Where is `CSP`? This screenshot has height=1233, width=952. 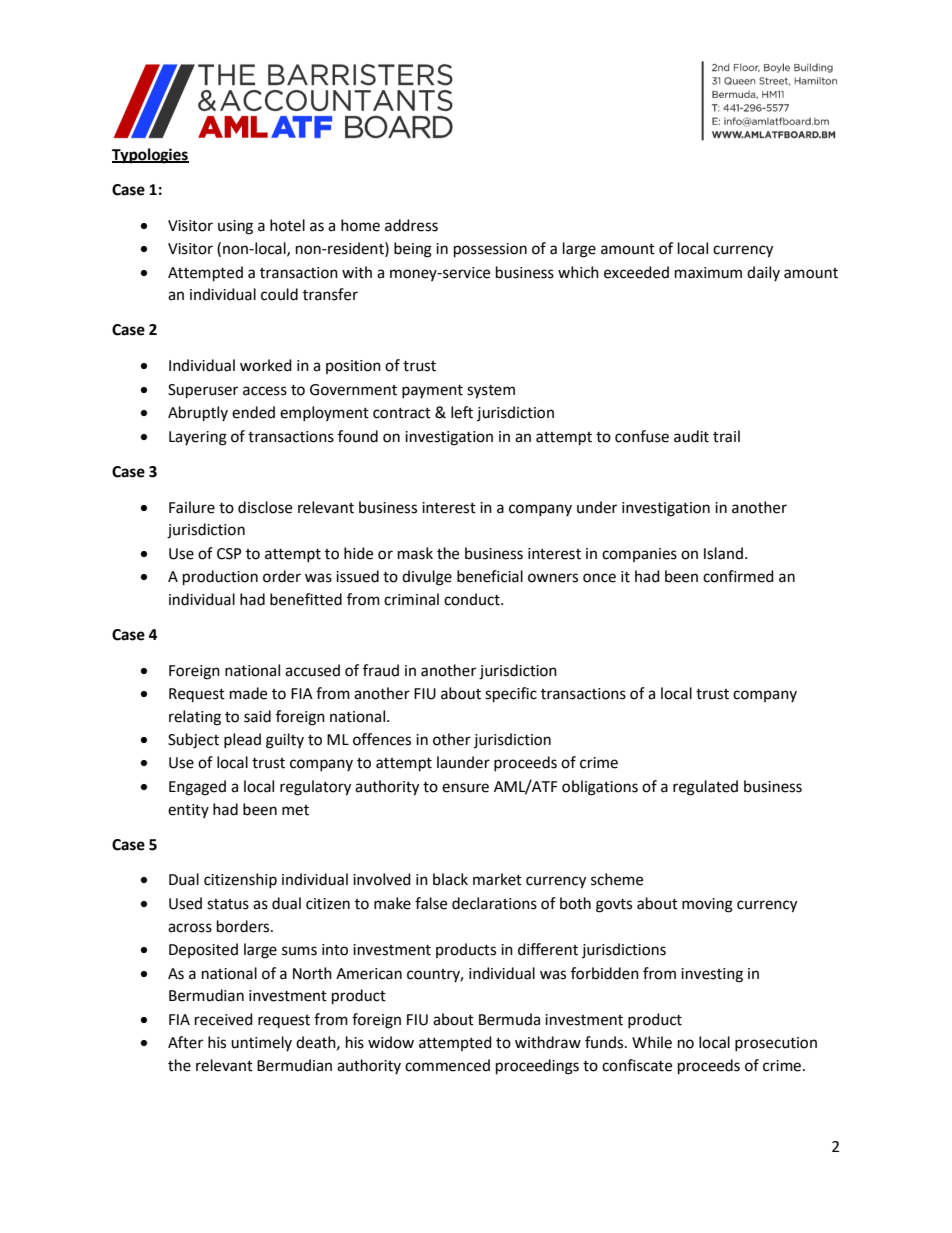 CSP is located at coordinates (229, 554).
